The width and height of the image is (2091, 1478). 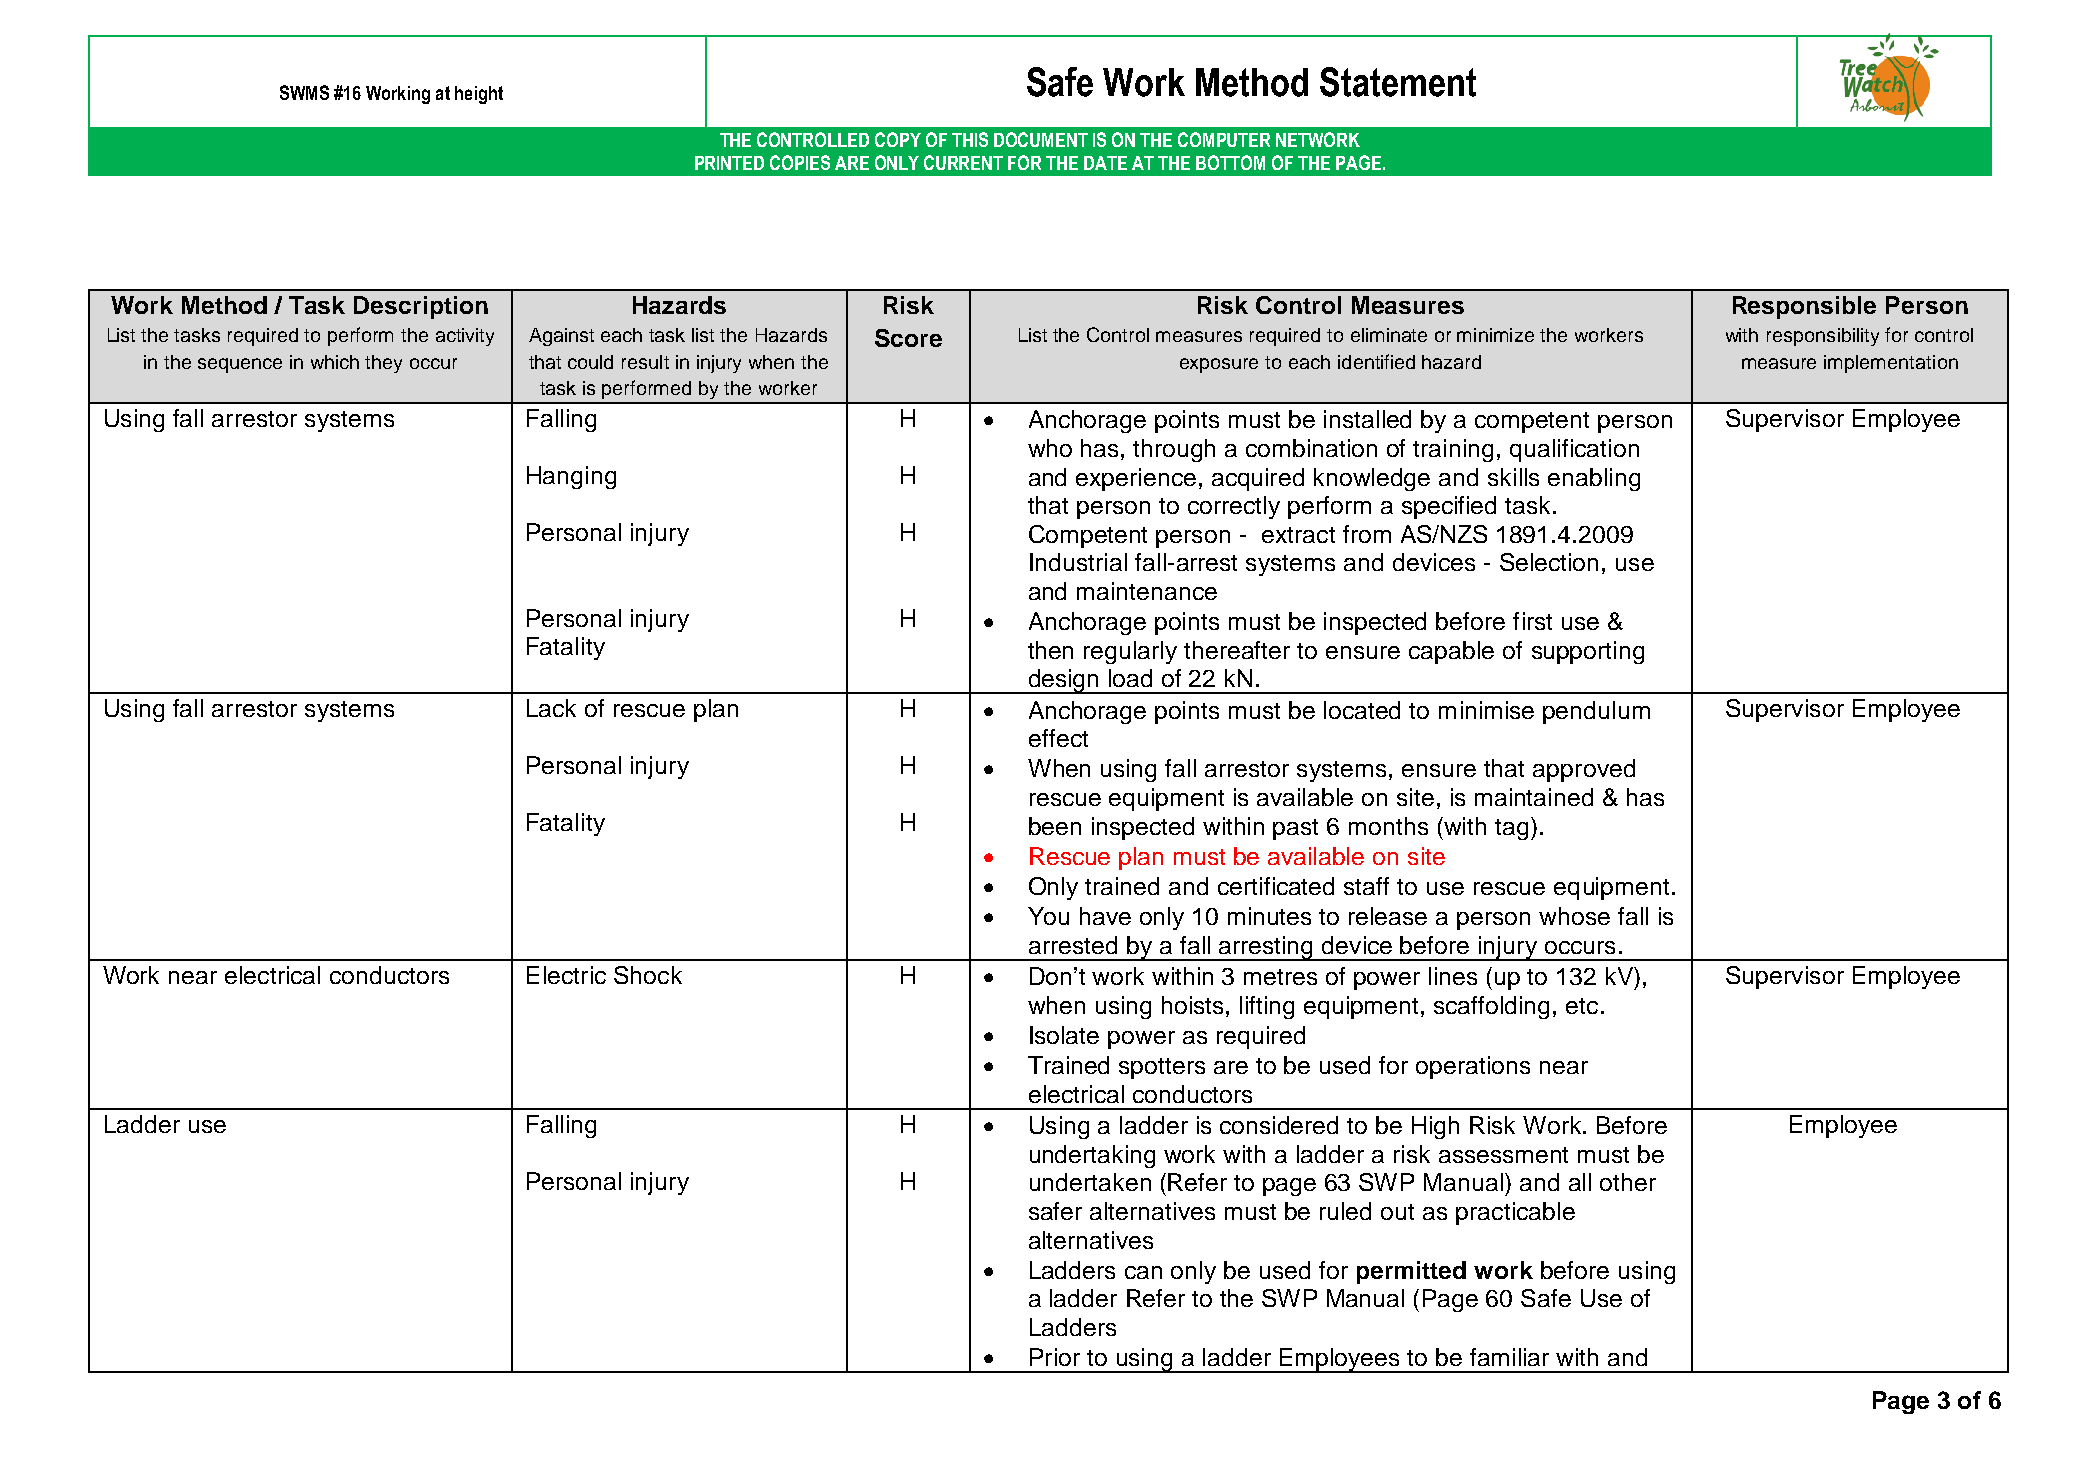 I want to click on Prior, so click(x=1055, y=1357).
